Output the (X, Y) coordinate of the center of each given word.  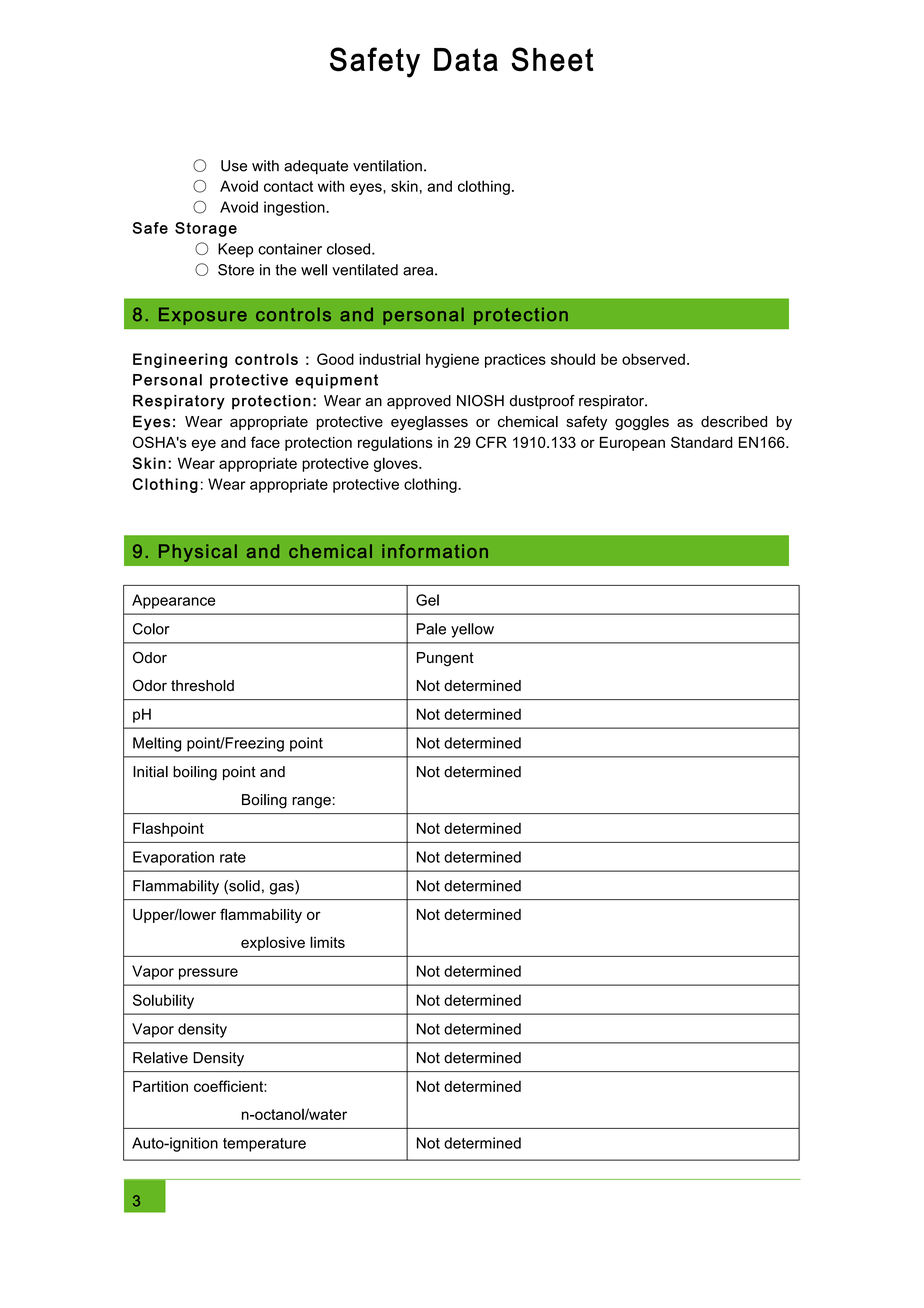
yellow (472, 630)
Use (234, 166)
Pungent (445, 659)
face (265, 442)
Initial (150, 772)
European (632, 444)
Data (466, 60)
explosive (273, 943)
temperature (264, 1145)
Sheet (552, 59)
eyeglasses (429, 423)
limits (327, 942)
